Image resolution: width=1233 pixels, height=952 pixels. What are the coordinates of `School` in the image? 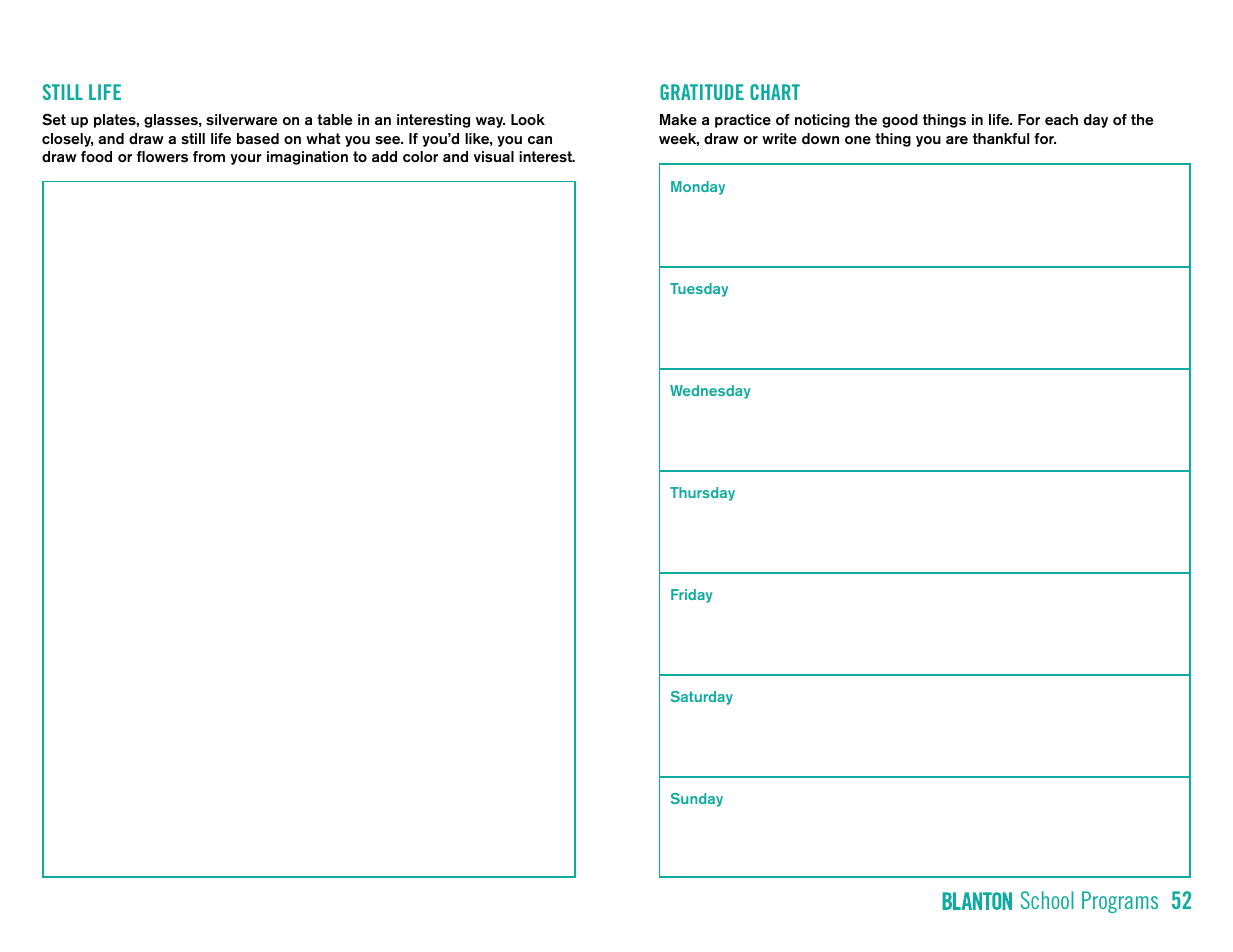 It's located at (1047, 900).
